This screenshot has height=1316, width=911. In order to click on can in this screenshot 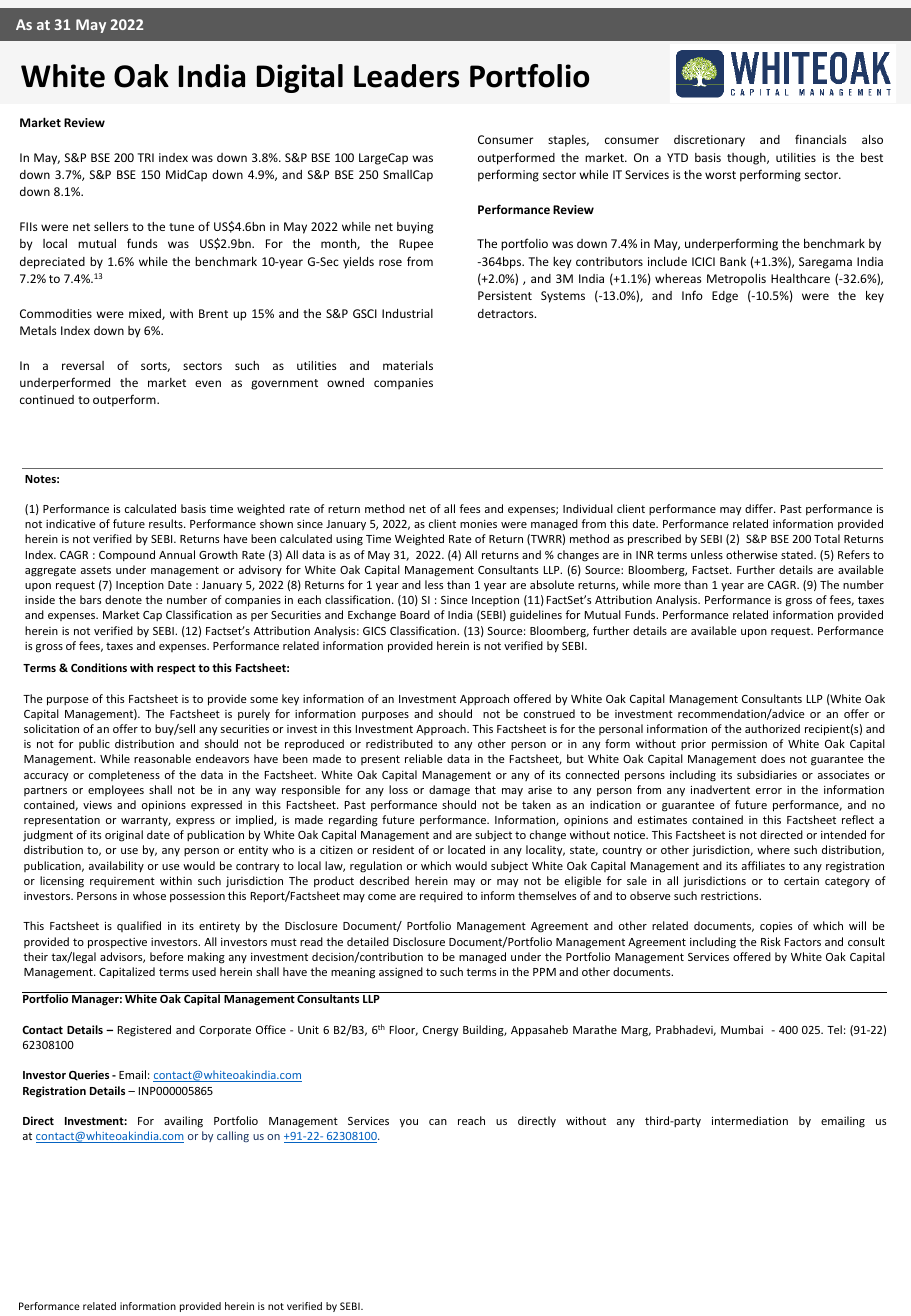, I will do `click(438, 1122)`.
